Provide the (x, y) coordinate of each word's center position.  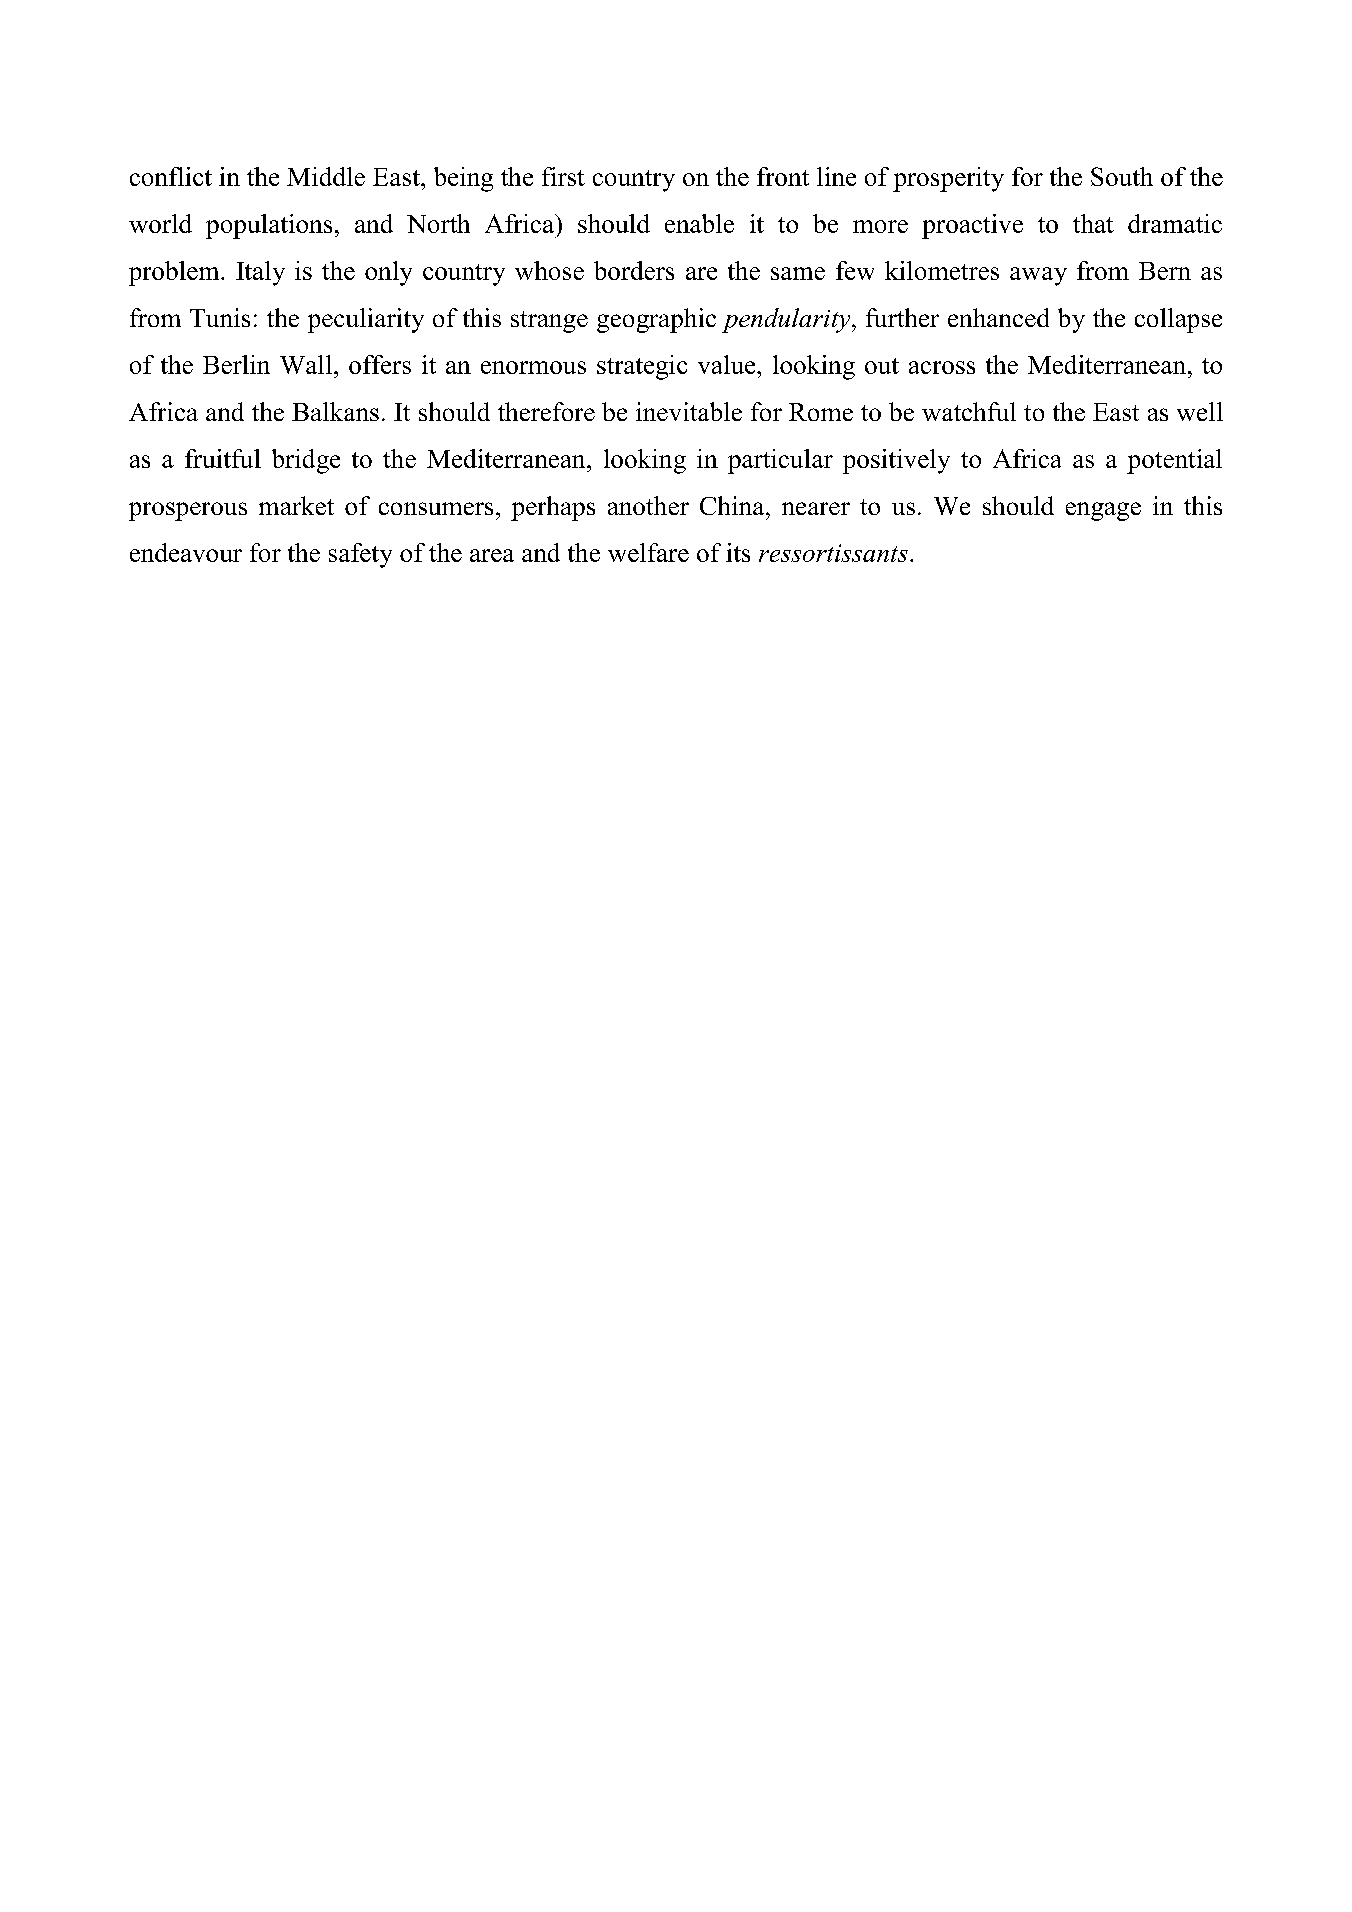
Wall (306, 364)
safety (360, 555)
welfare (648, 552)
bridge (306, 461)
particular (780, 461)
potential (1174, 461)
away (1038, 276)
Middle (326, 176)
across (942, 367)
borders (634, 270)
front (783, 176)
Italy (260, 273)
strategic (642, 367)
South (1122, 176)
